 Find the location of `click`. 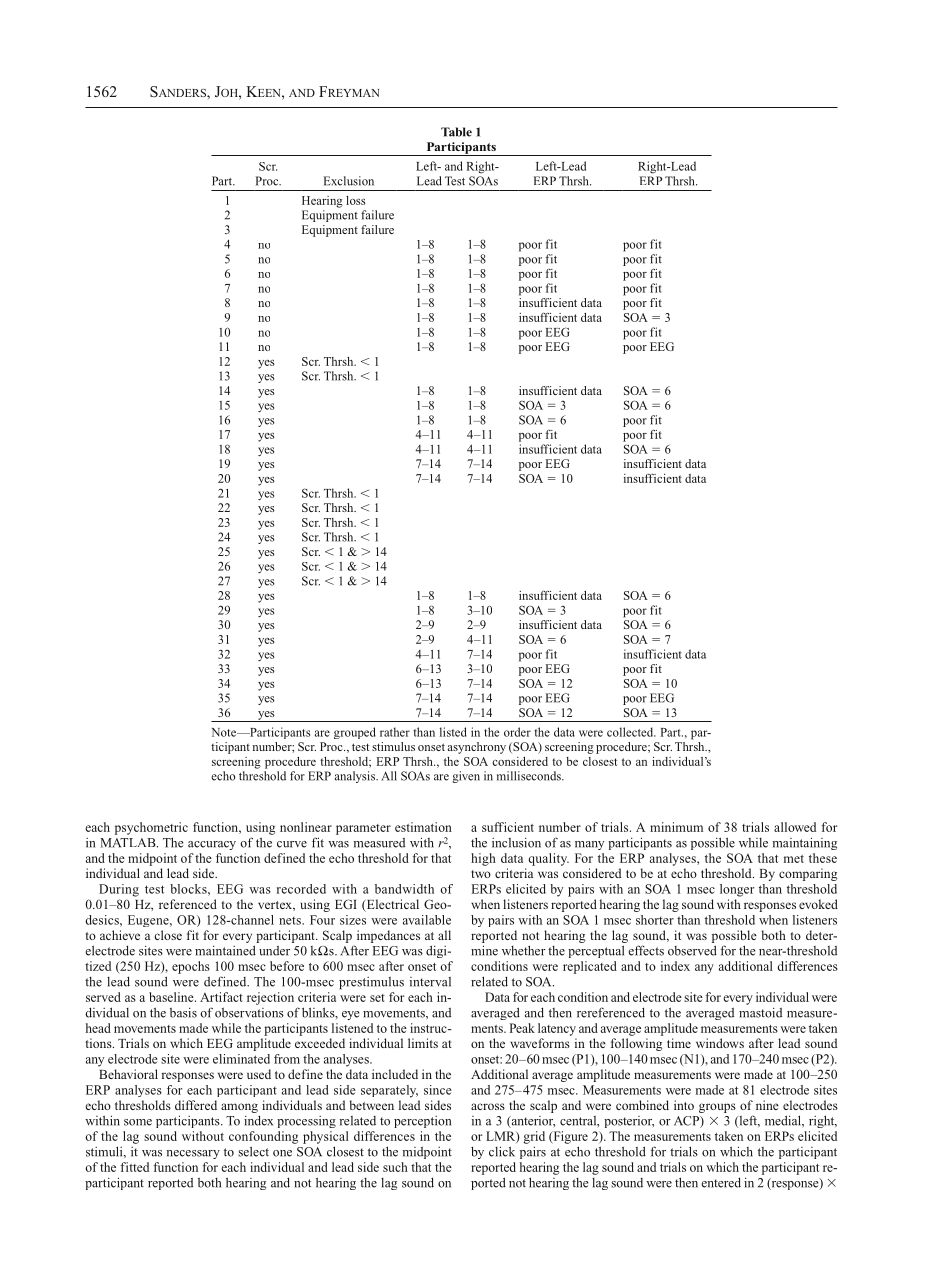

click is located at coordinates (502, 1151).
